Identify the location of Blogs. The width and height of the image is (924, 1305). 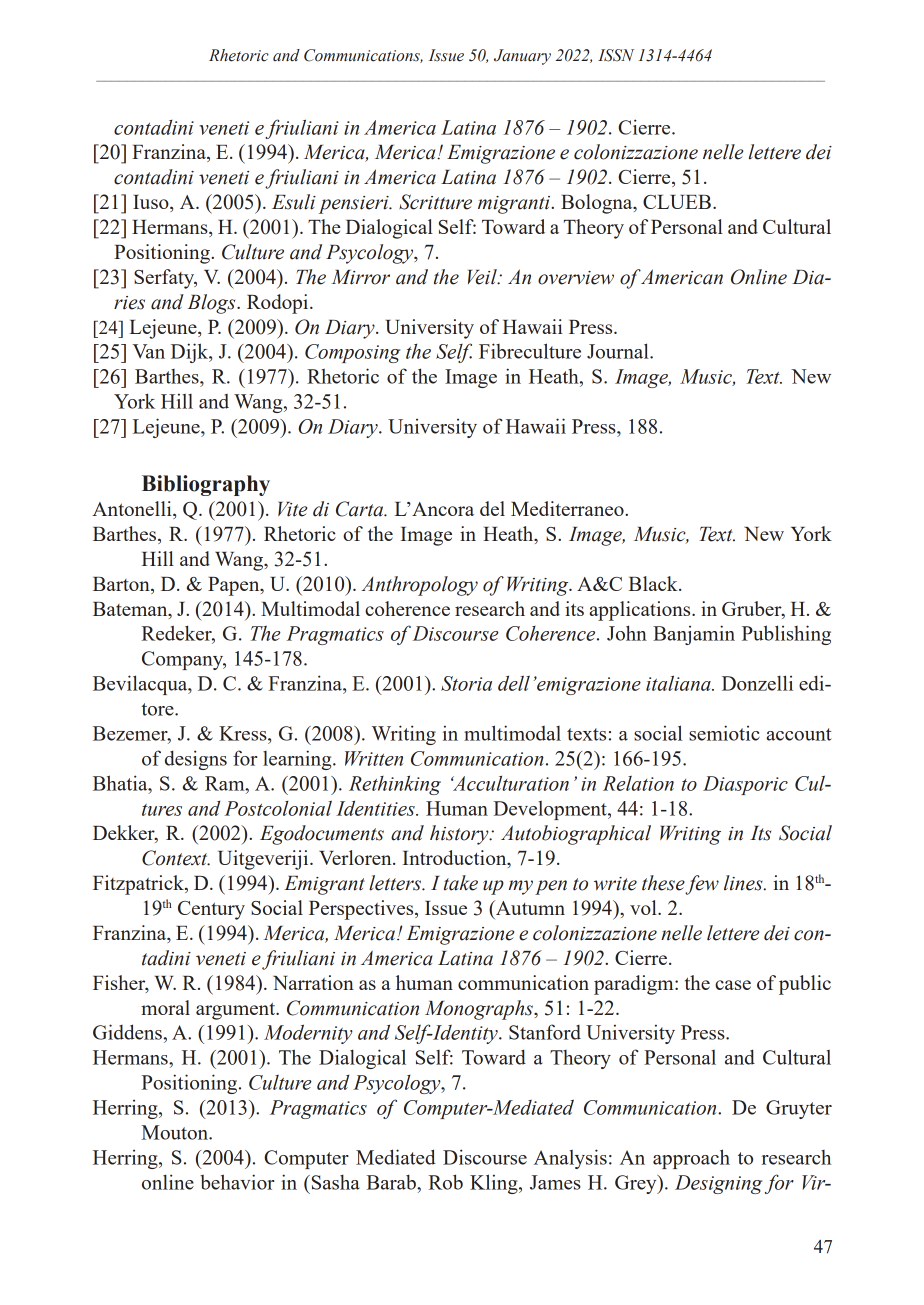
(213, 304).
